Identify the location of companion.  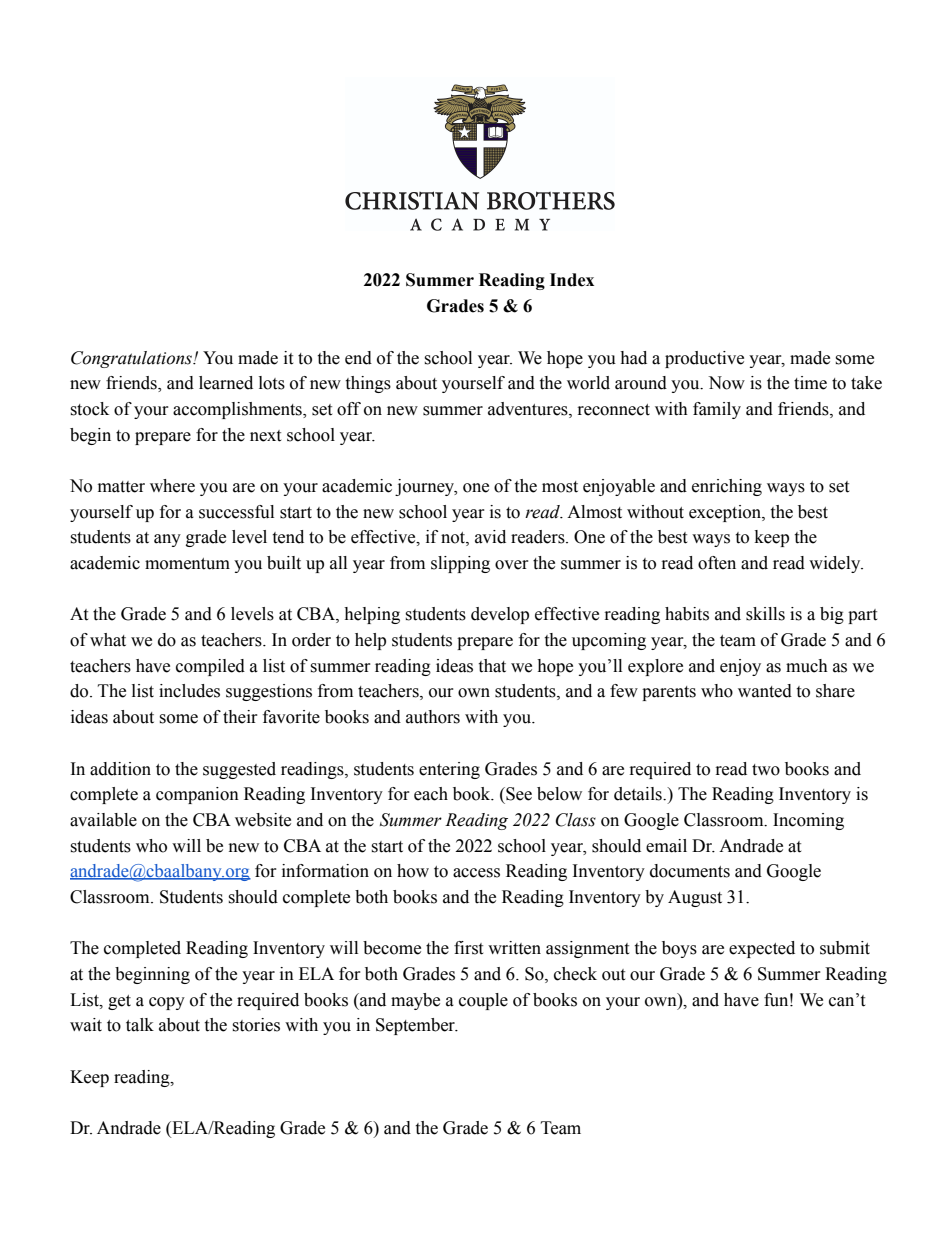
(197, 795).
